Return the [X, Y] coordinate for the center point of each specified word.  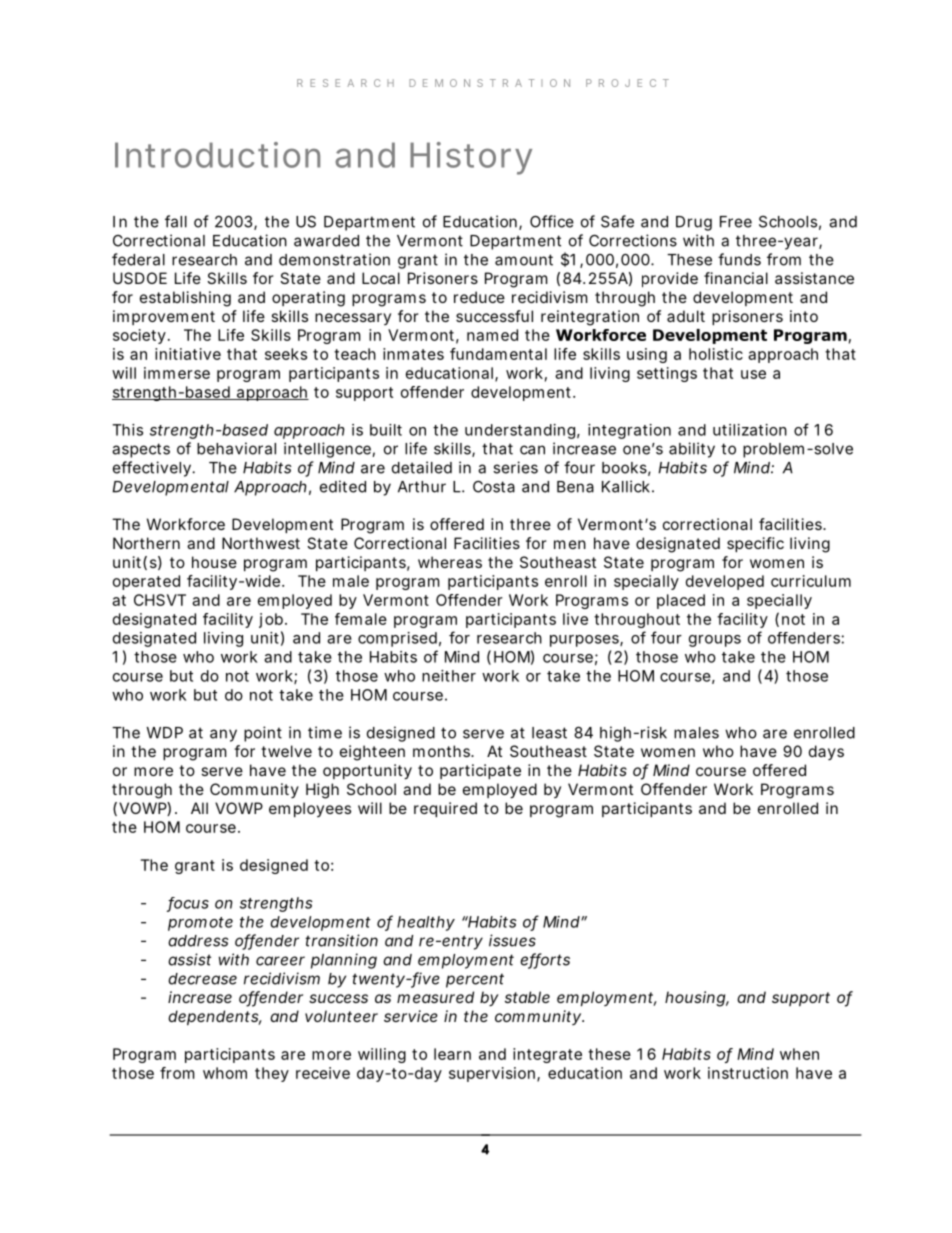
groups [715, 641]
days [826, 752]
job [271, 620]
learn [452, 1054]
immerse [177, 373]
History [471, 158]
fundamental [498, 354]
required [445, 809]
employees [310, 809]
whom [225, 1073]
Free [736, 222]
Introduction [217, 155]
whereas [450, 562]
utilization [750, 430]
